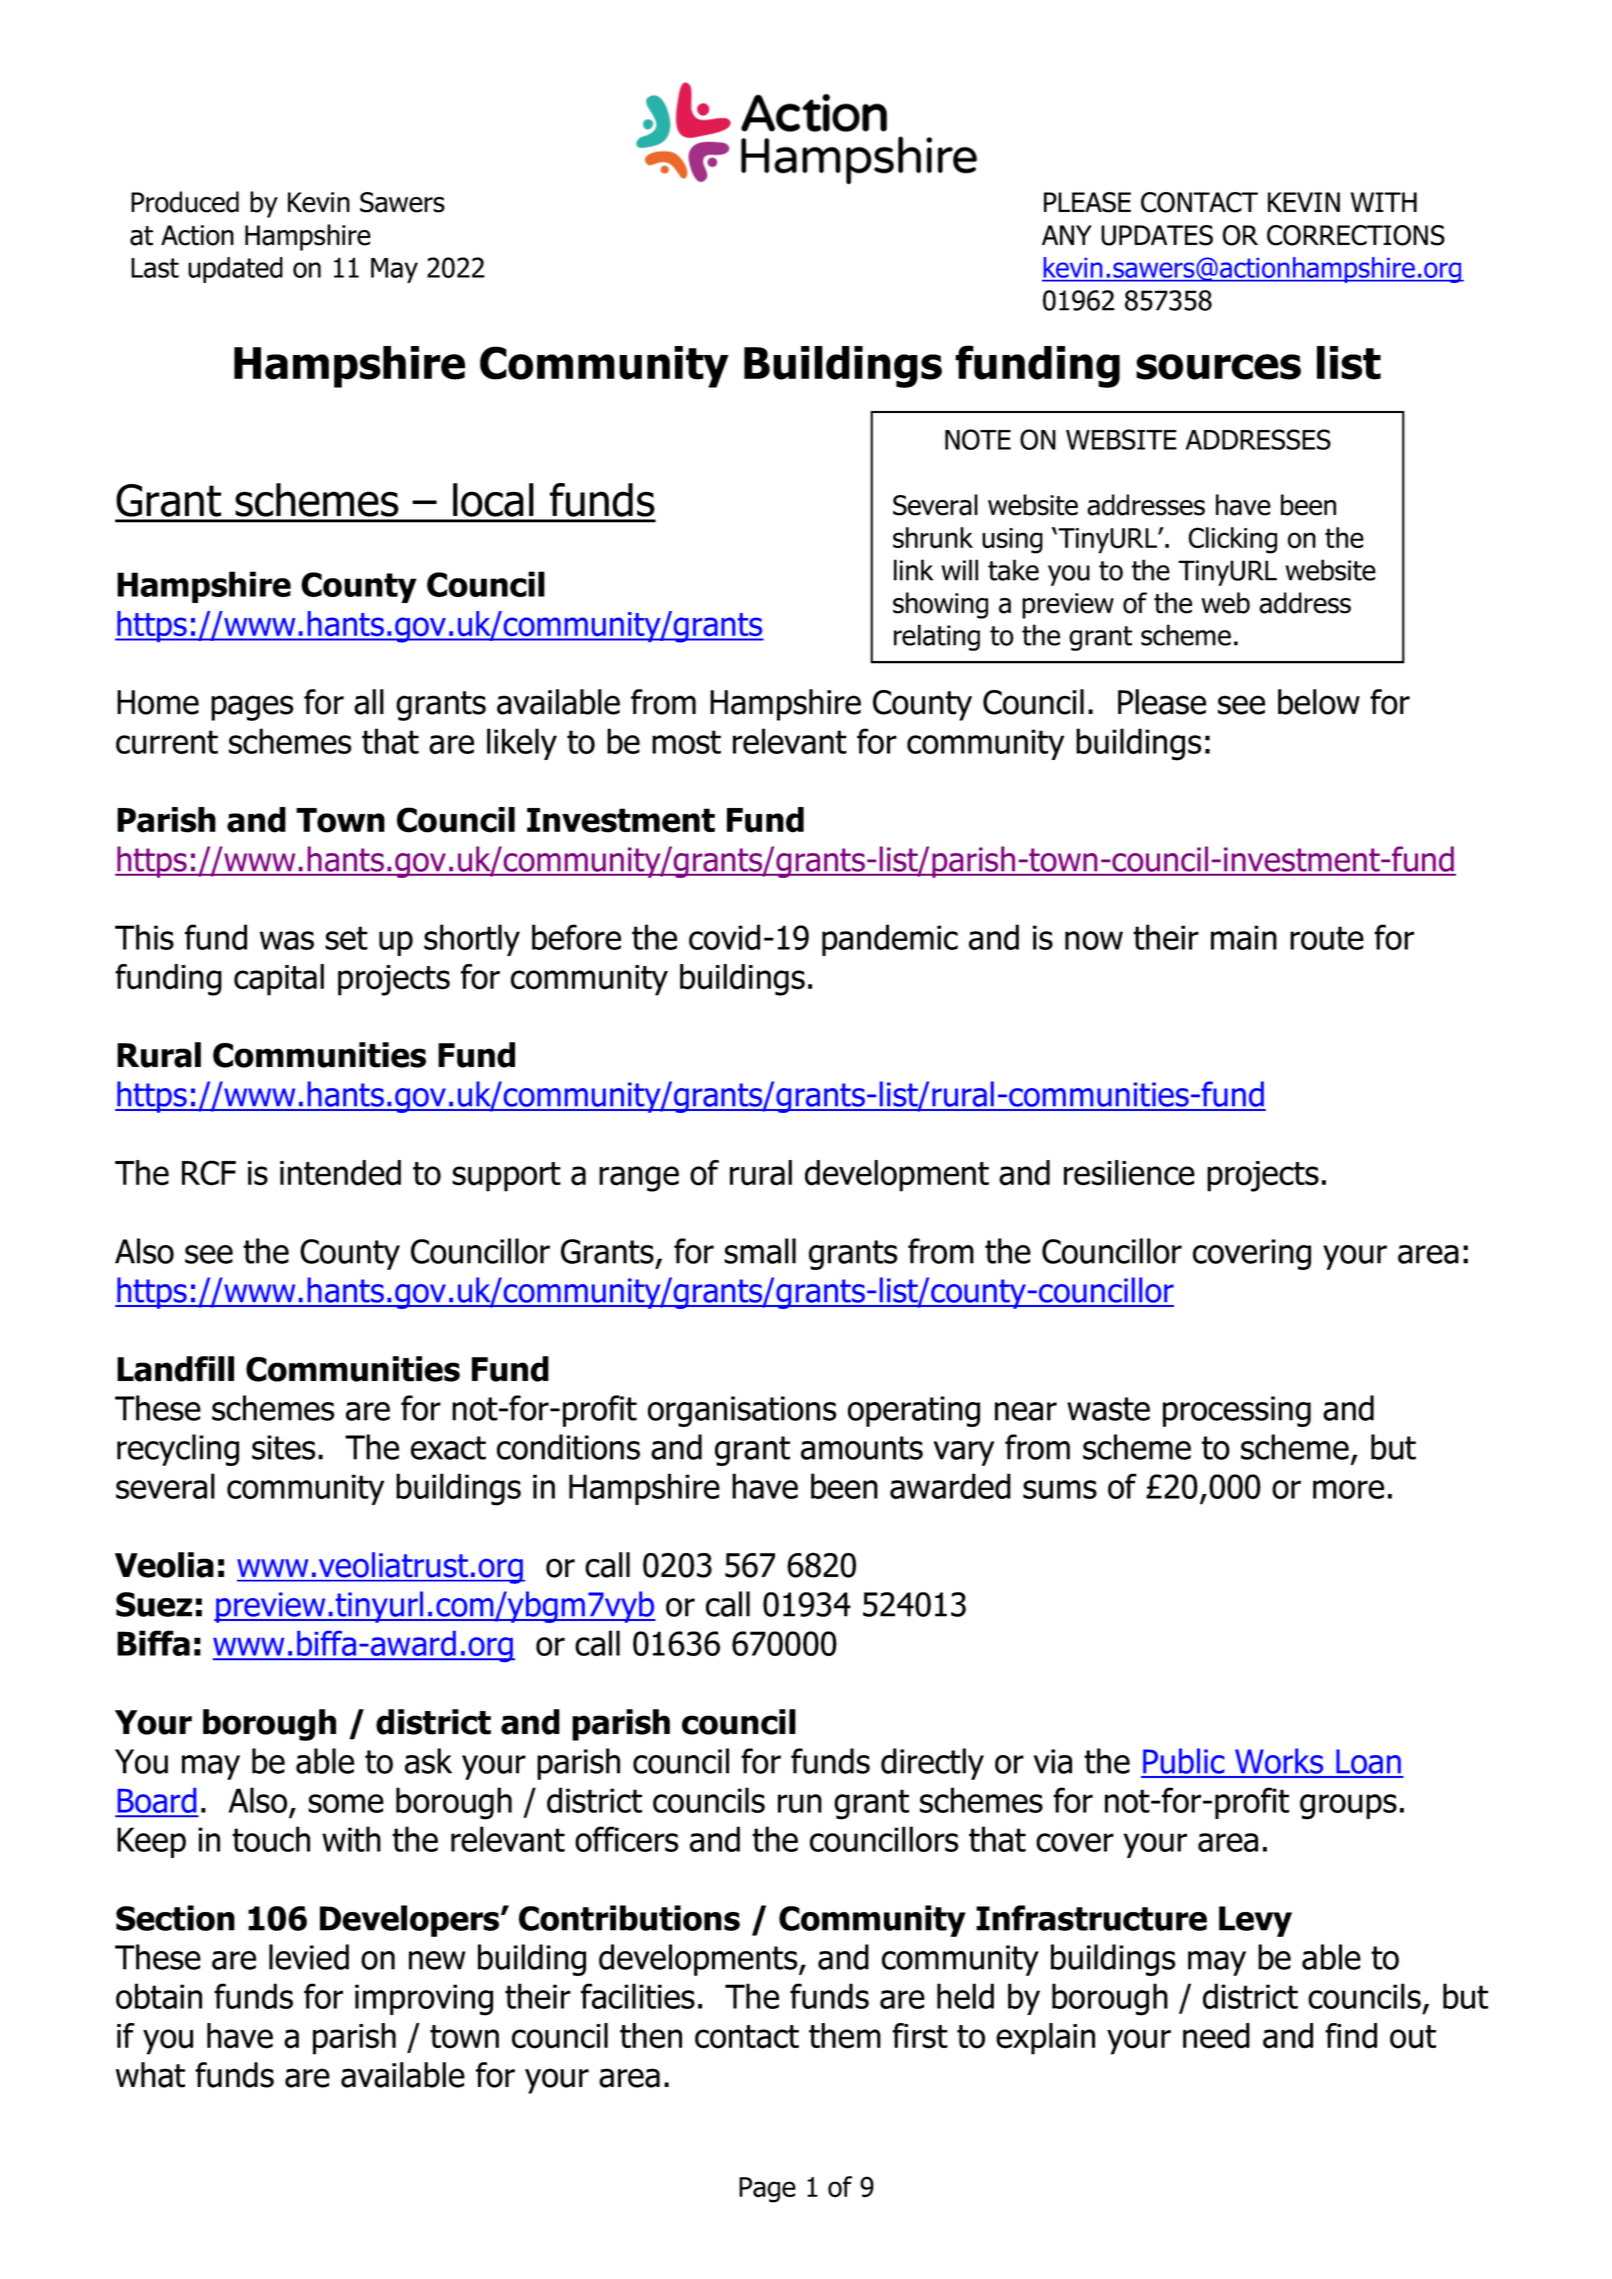  I want to click on updated, so click(235, 270).
